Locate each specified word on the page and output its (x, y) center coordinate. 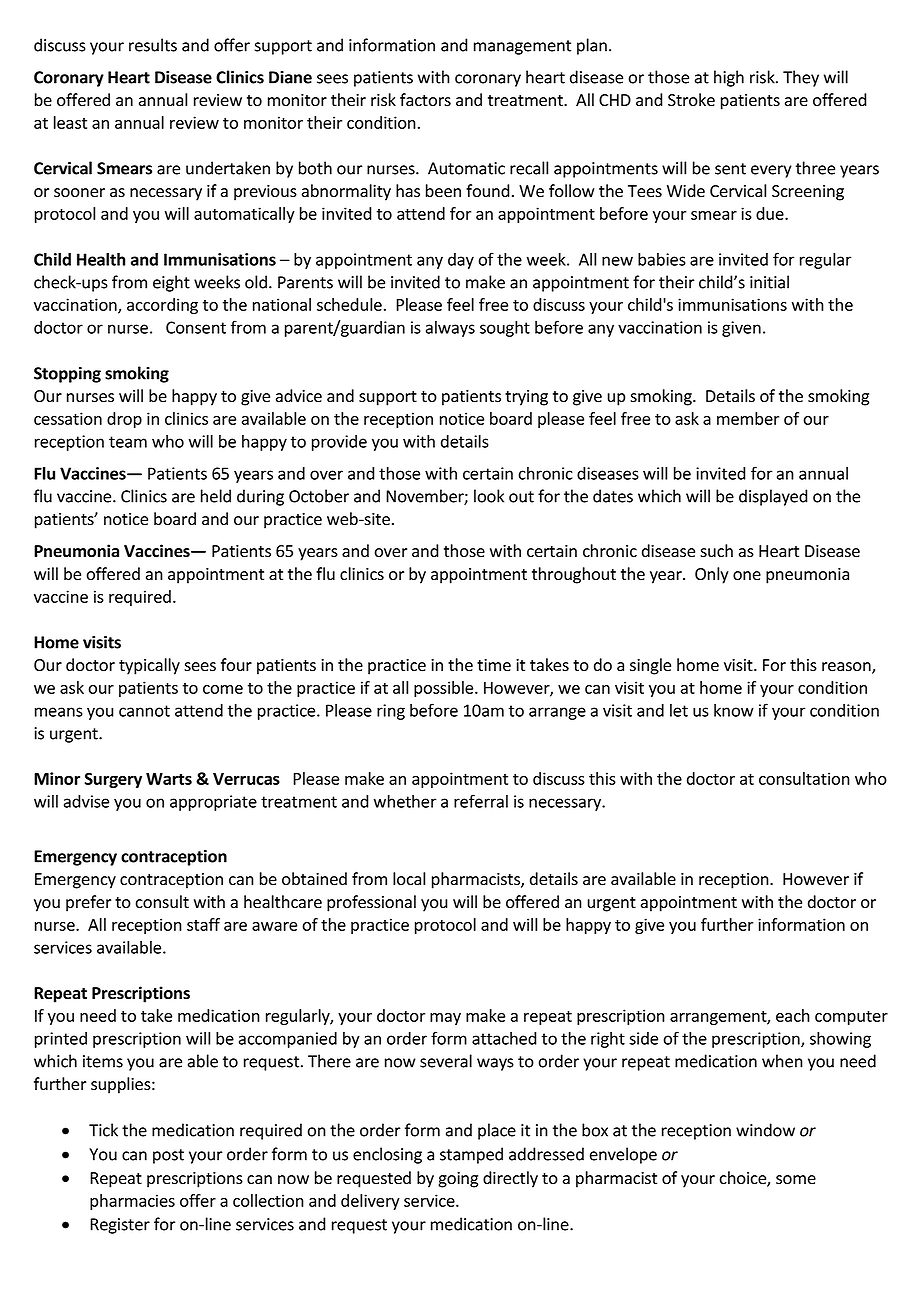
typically (149, 666)
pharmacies (132, 1202)
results (153, 45)
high (729, 78)
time (494, 665)
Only (712, 575)
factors (425, 100)
